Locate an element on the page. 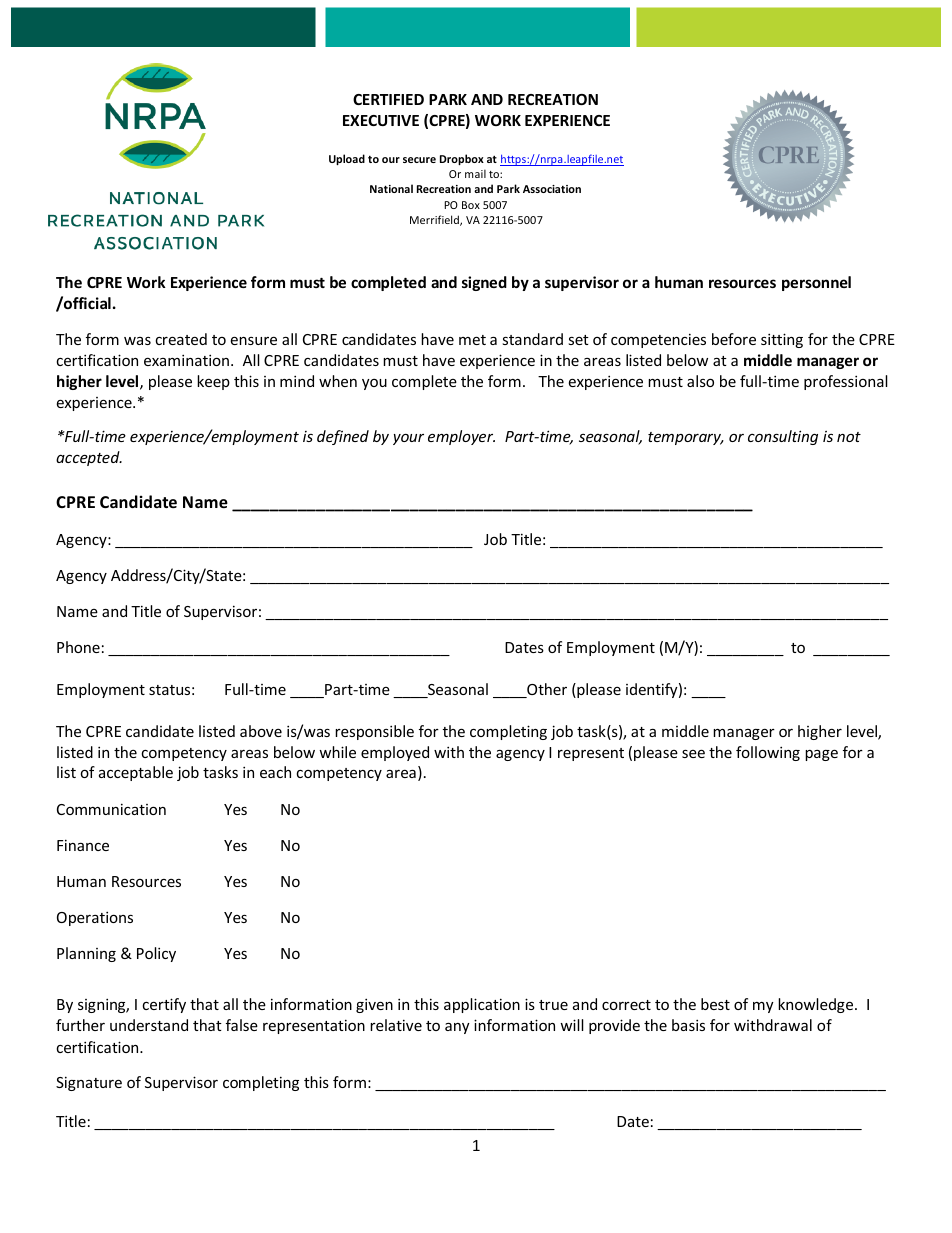 The image size is (952, 1233). understand is located at coordinates (149, 1025).
